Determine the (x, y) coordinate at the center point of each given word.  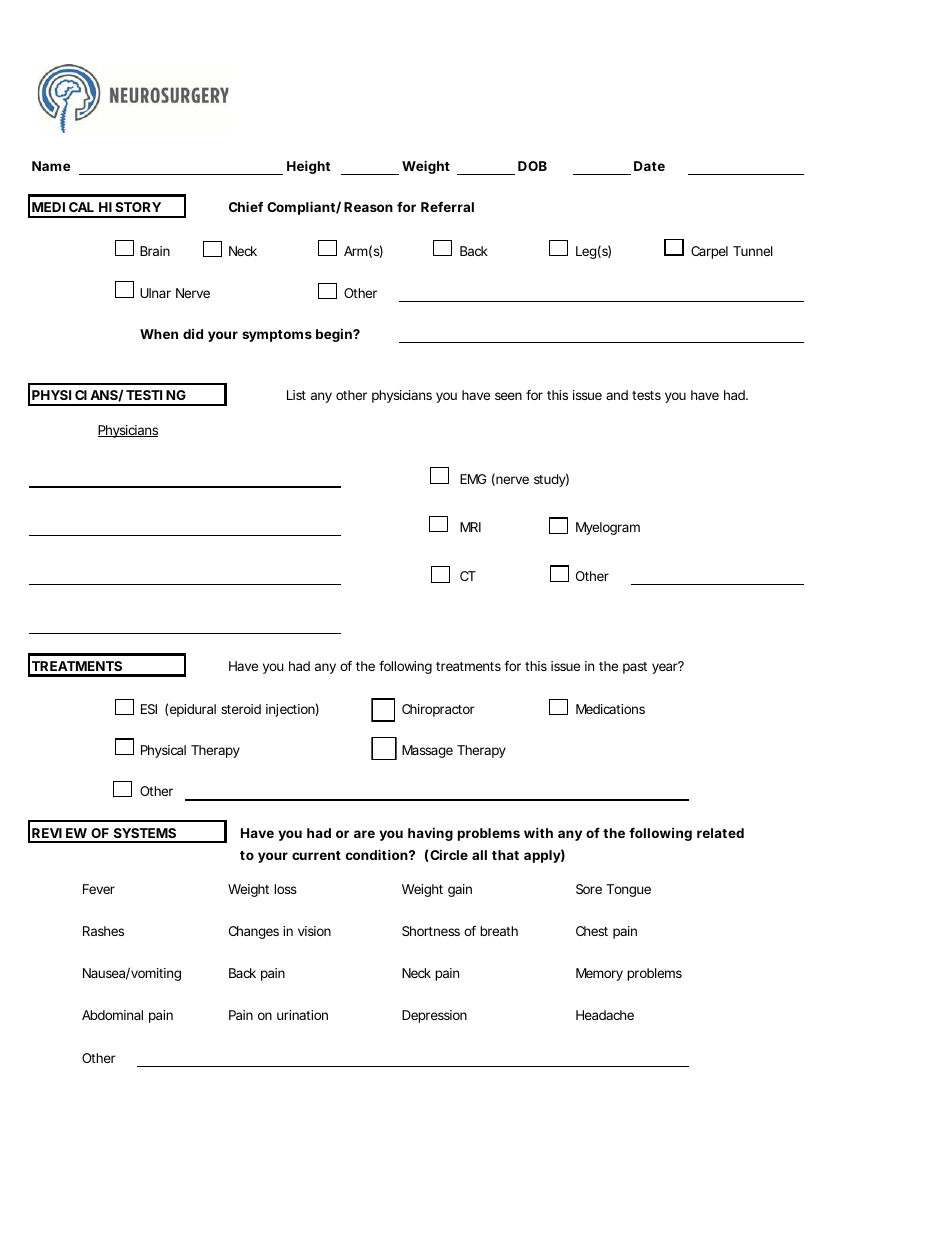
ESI (149, 709)
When (159, 334)
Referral (447, 206)
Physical (163, 751)
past (635, 668)
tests (646, 395)
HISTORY (130, 207)
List (296, 395)
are (364, 834)
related (720, 833)
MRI (470, 527)
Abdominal (112, 1015)
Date (649, 166)
